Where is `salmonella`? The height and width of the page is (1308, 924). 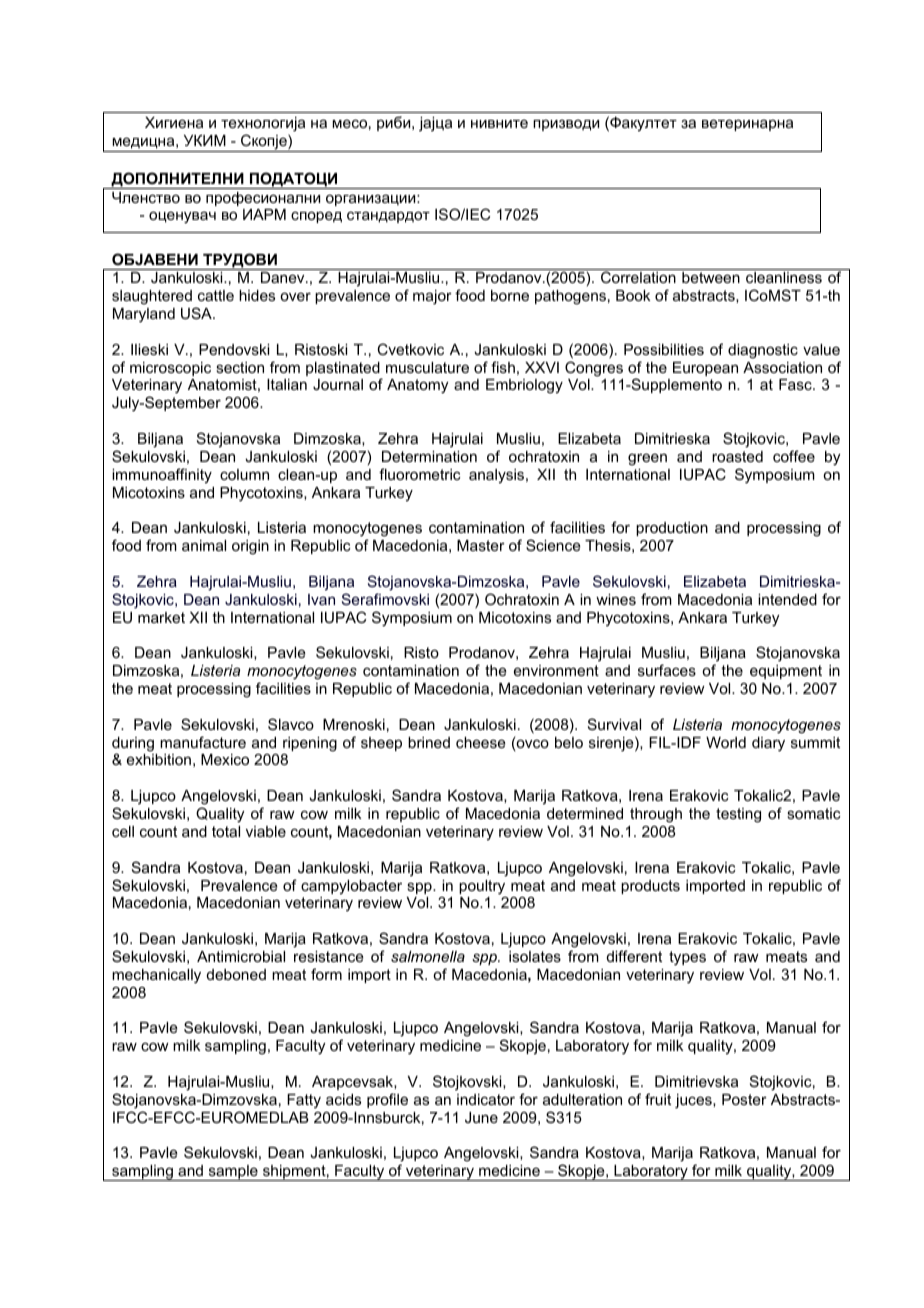 salmonella is located at coordinates (428, 956).
